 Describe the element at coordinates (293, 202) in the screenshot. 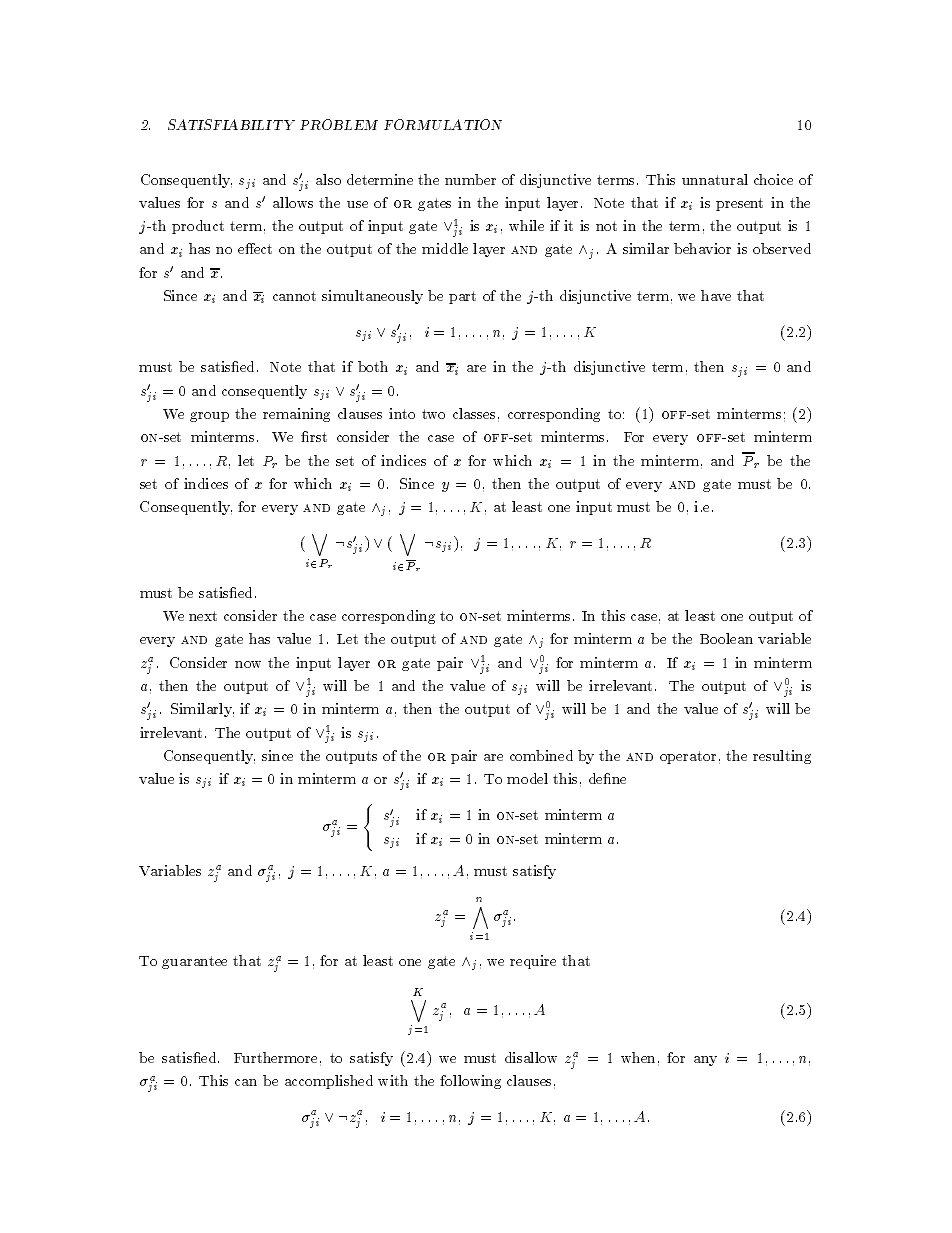

I see `allows` at that location.
